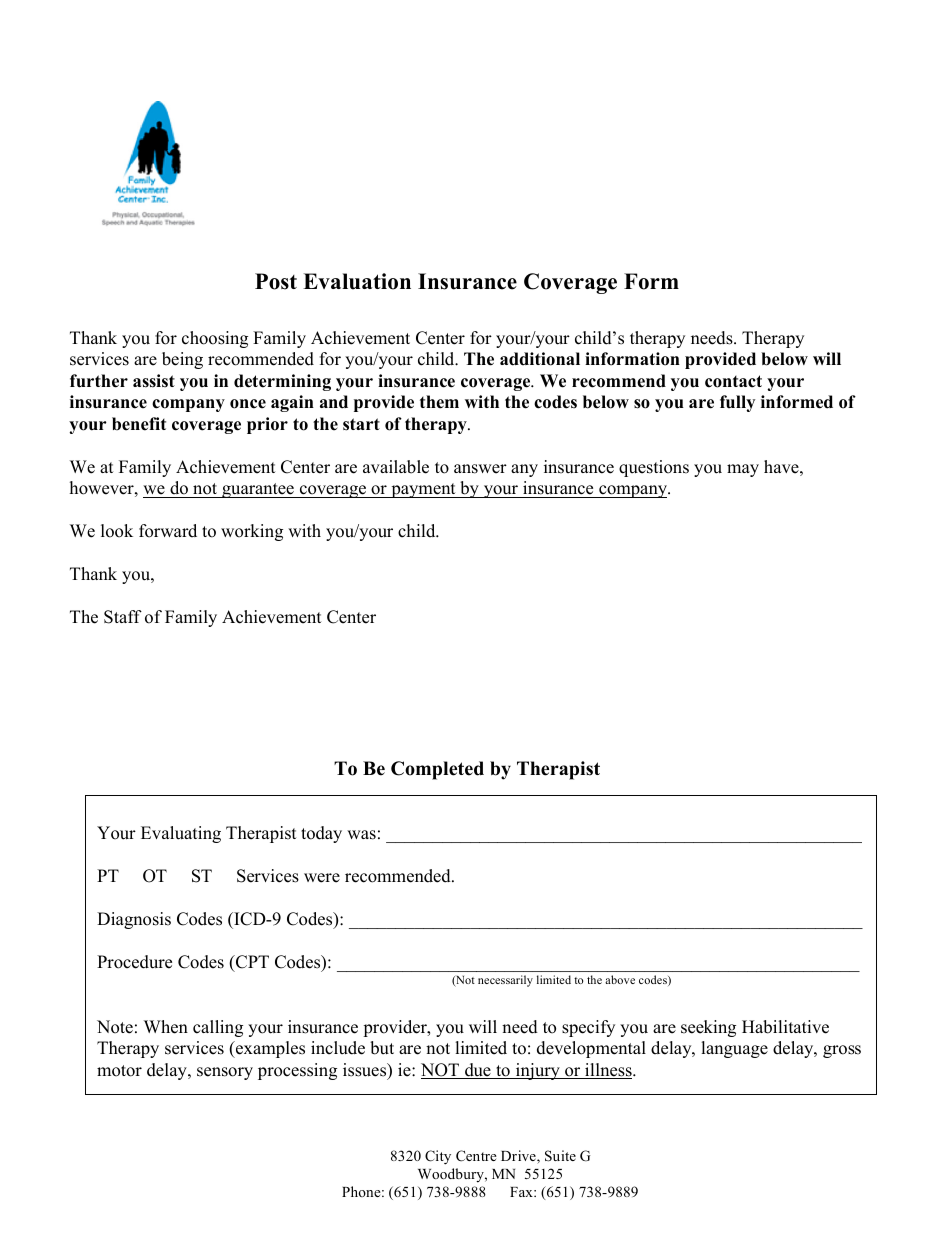 Image resolution: width=952 pixels, height=1233 pixels. I want to click on sensory, so click(225, 1073).
